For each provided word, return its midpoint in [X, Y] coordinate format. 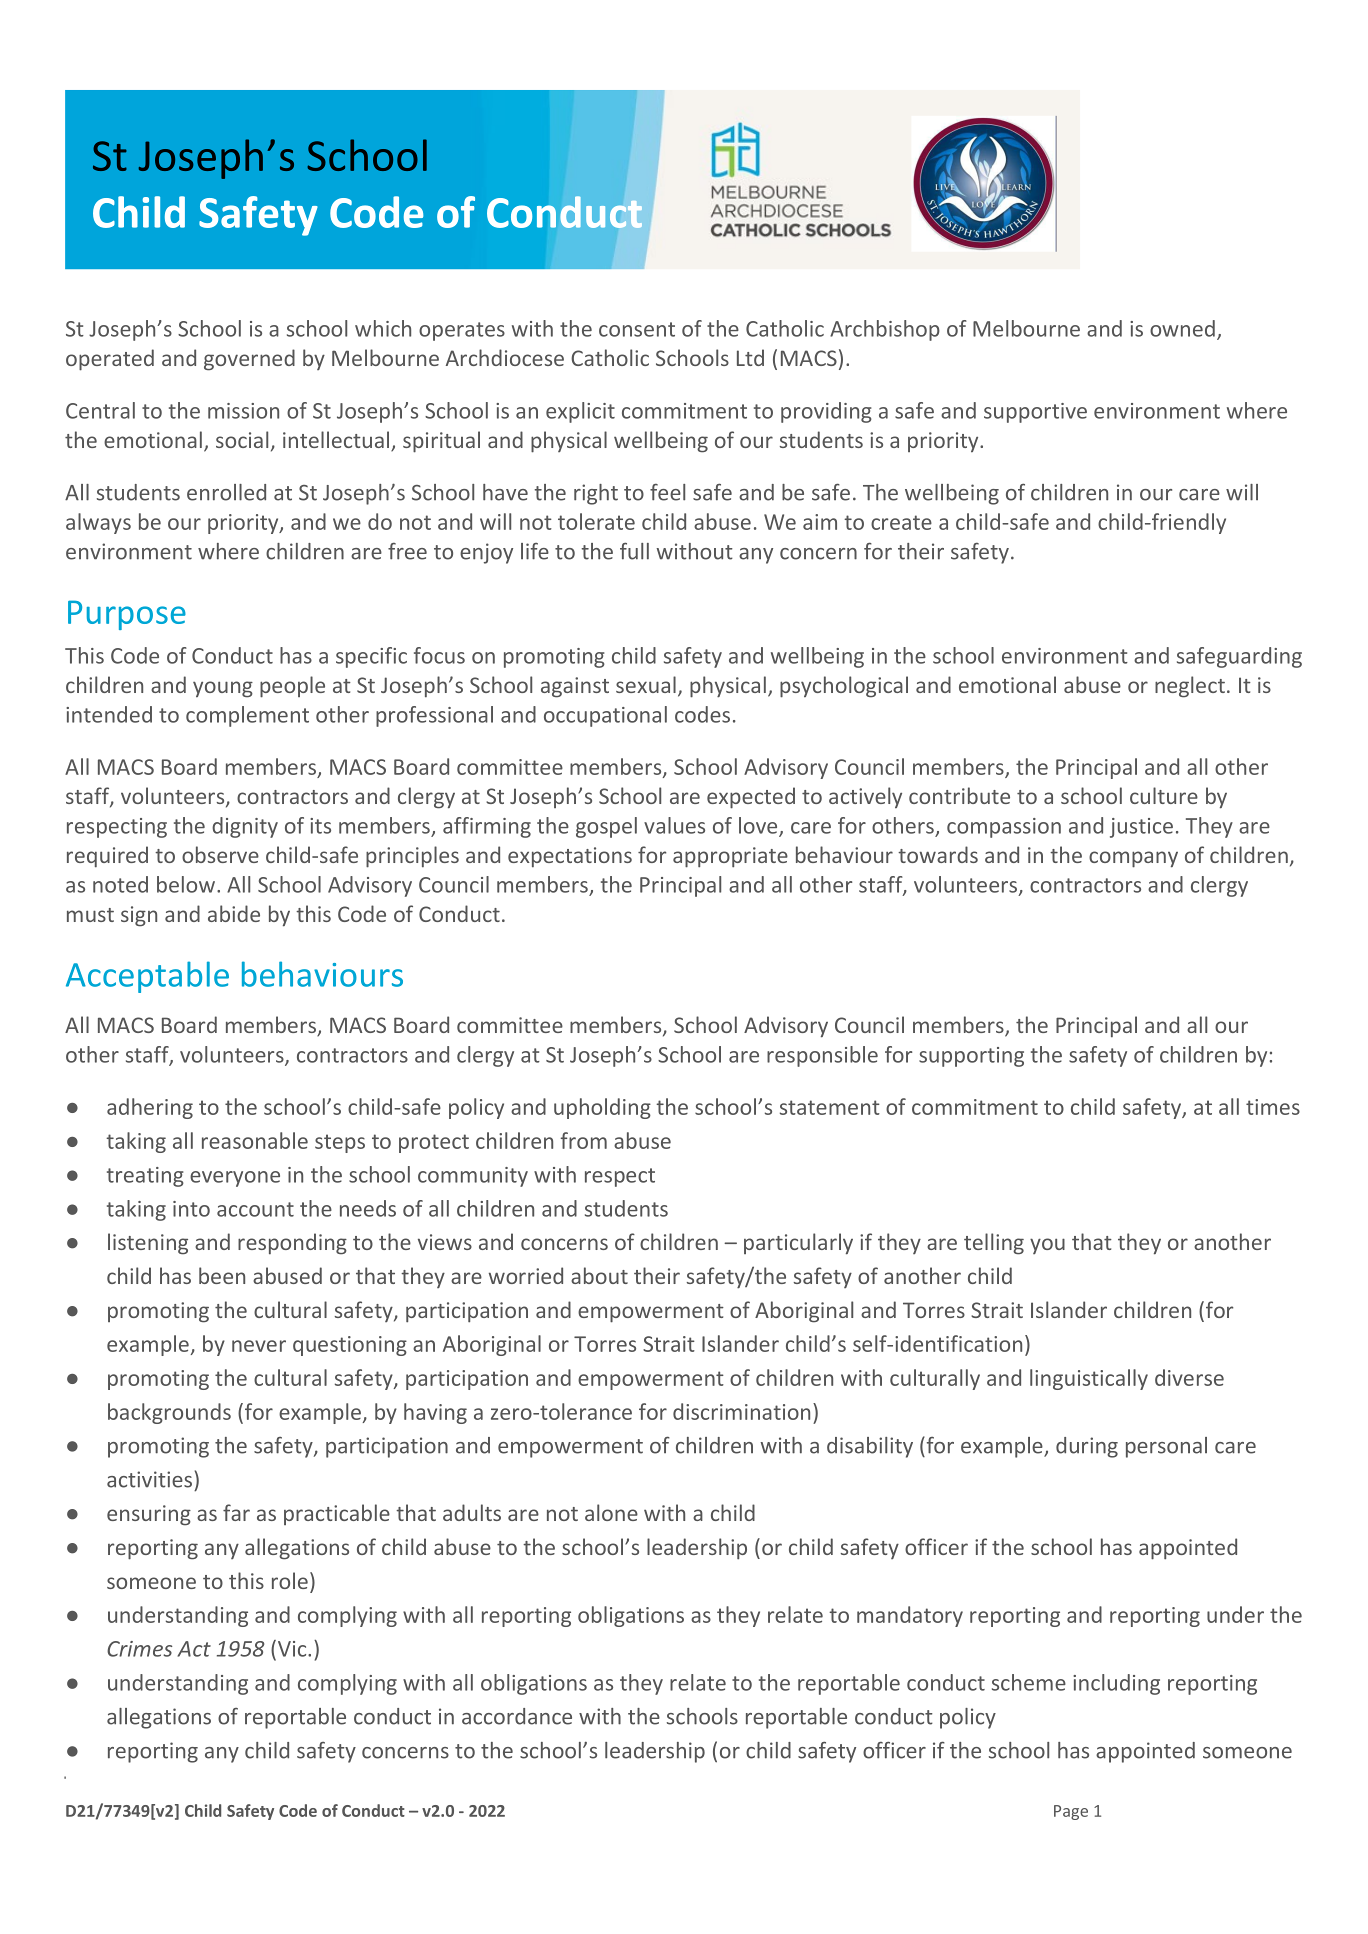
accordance [517, 1716]
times [1273, 1107]
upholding [602, 1108]
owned [1182, 328]
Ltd [750, 357]
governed [249, 360]
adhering [150, 1108]
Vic [292, 1648]
